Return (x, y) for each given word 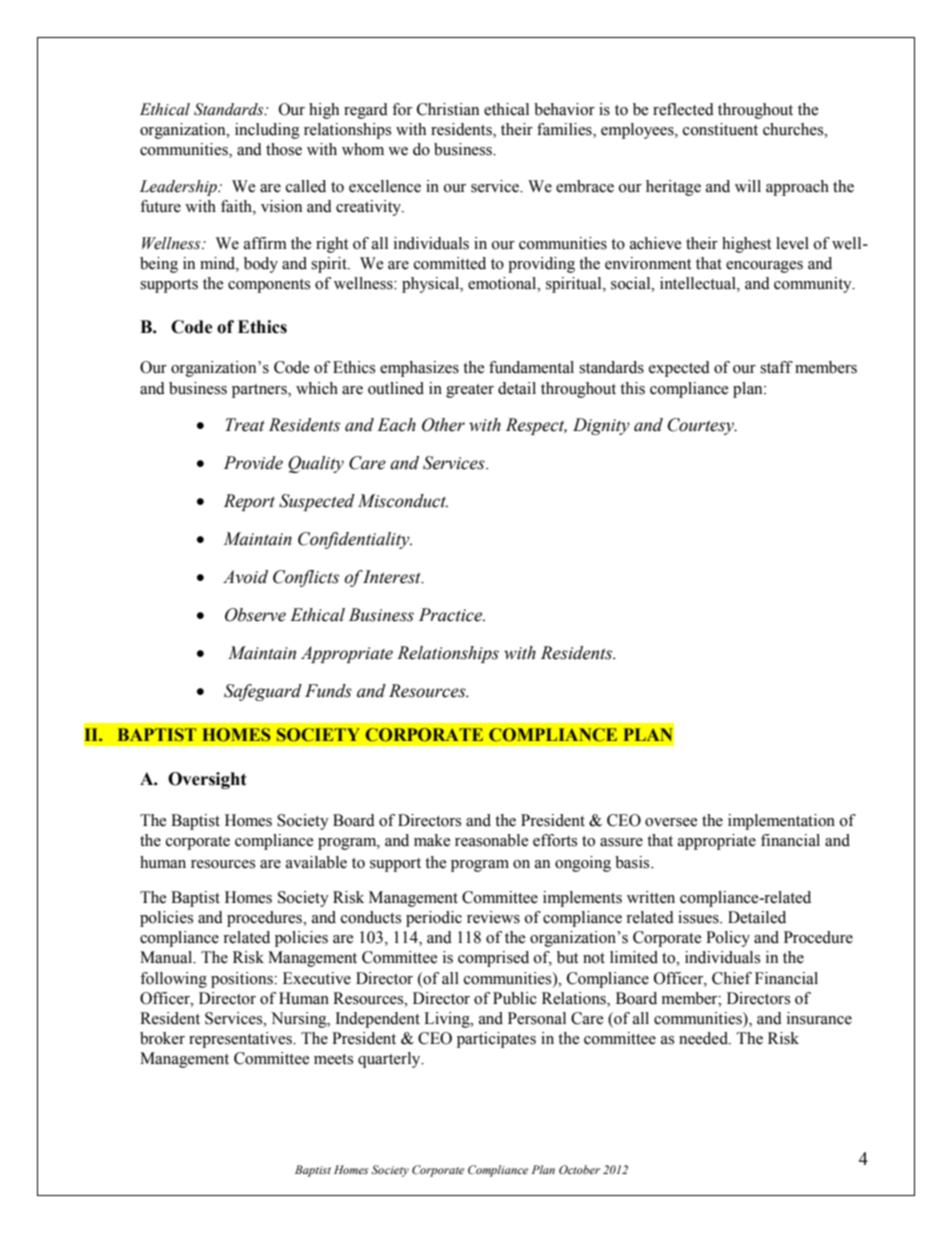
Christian (448, 109)
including (267, 131)
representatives (241, 1040)
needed (704, 1038)
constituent (720, 129)
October (579, 1169)
